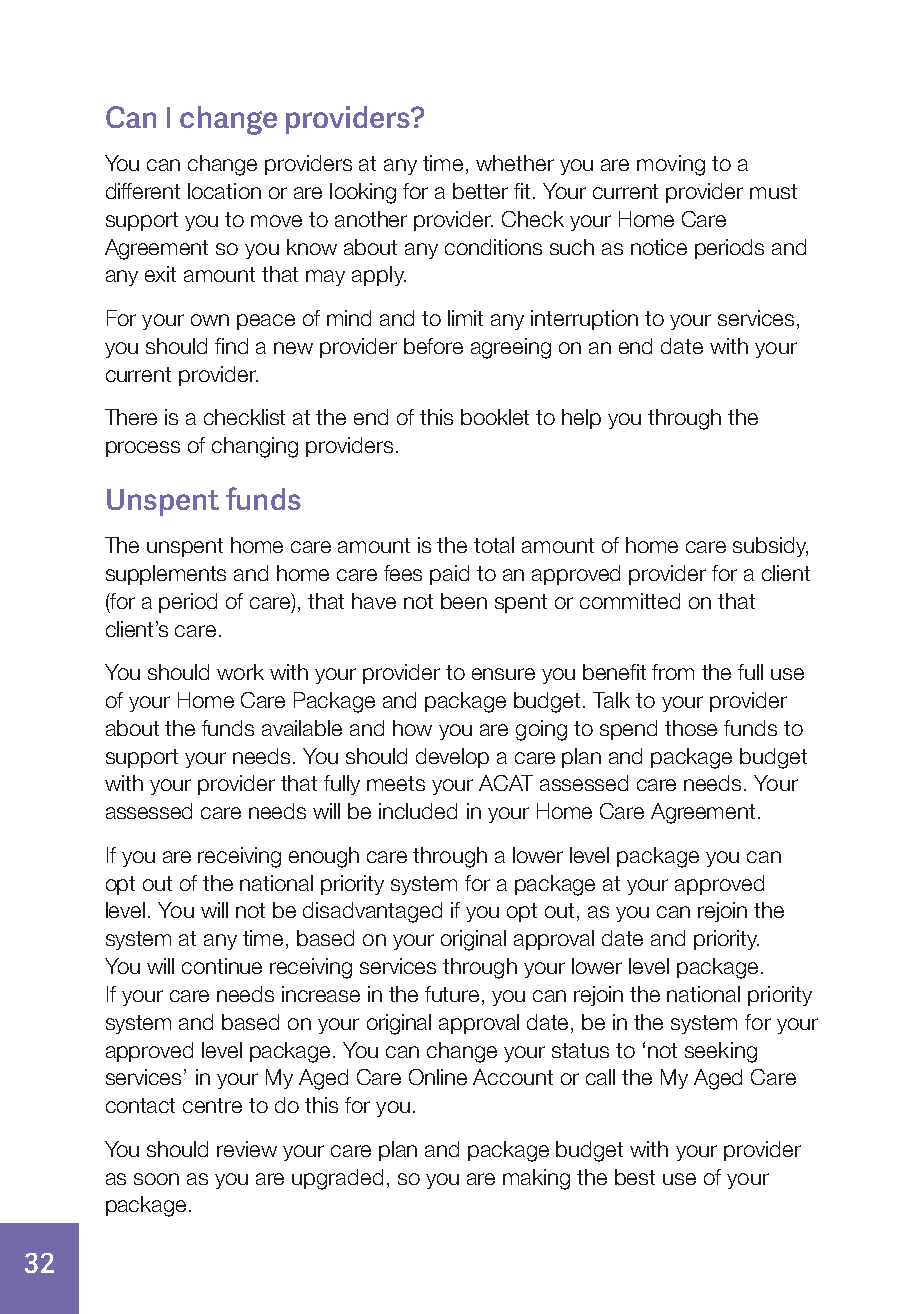 This document has height=1314, width=924. Describe the element at coordinates (480, 191) in the document. I see `better` at that location.
